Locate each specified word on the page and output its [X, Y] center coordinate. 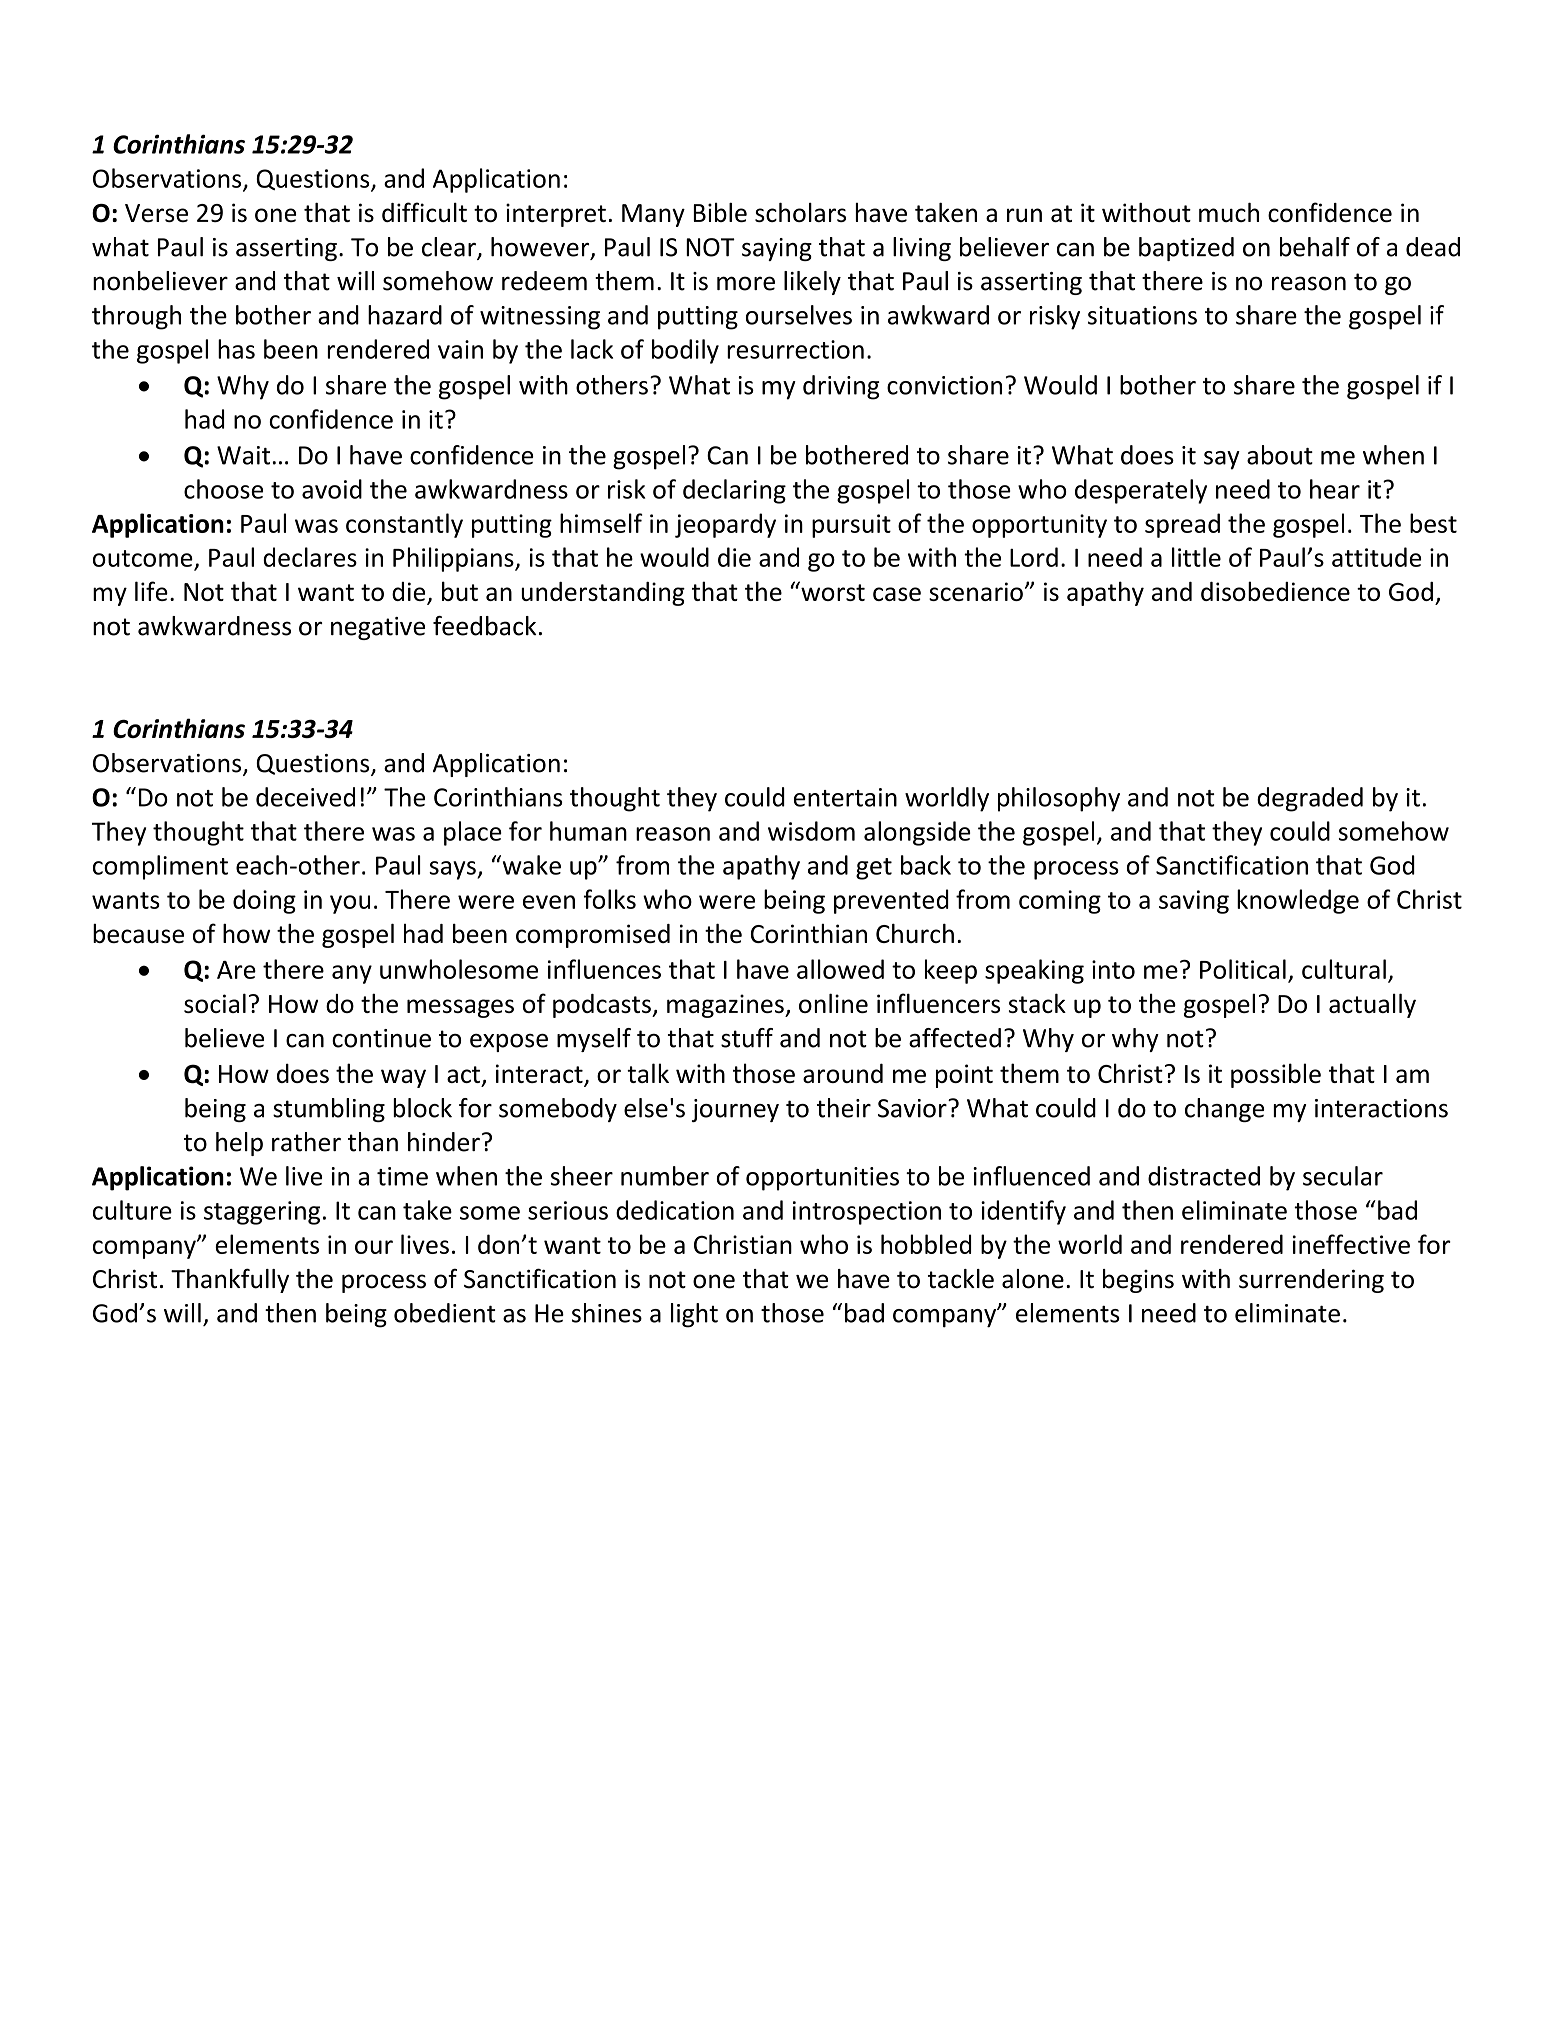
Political [1243, 969]
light [694, 1315]
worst [832, 591]
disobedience [1275, 591]
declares [310, 557]
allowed [840, 969]
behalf [1315, 247]
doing [264, 901]
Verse [156, 213]
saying [777, 249]
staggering [262, 1213]
